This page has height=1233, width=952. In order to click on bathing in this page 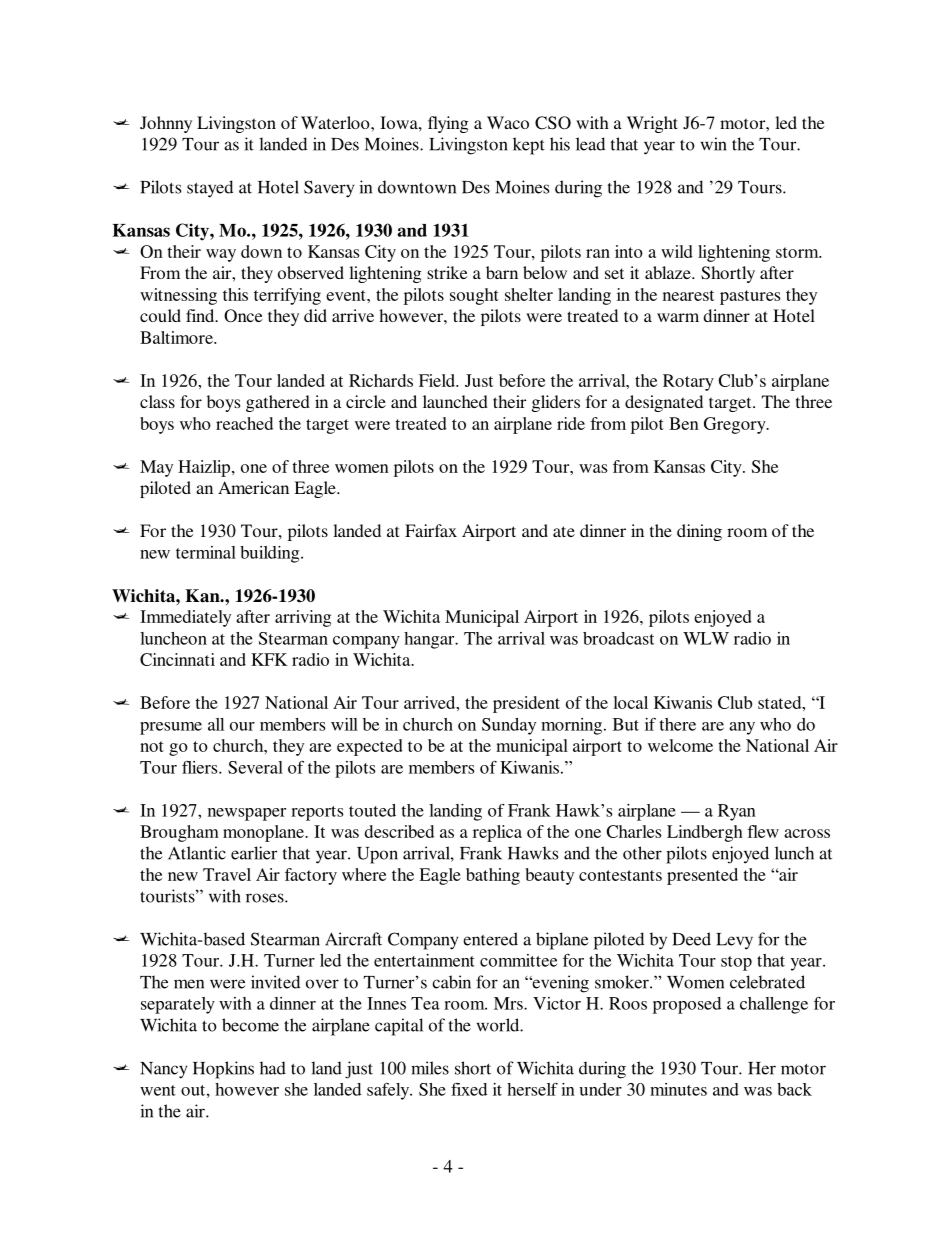, I will do `click(493, 876)`.
